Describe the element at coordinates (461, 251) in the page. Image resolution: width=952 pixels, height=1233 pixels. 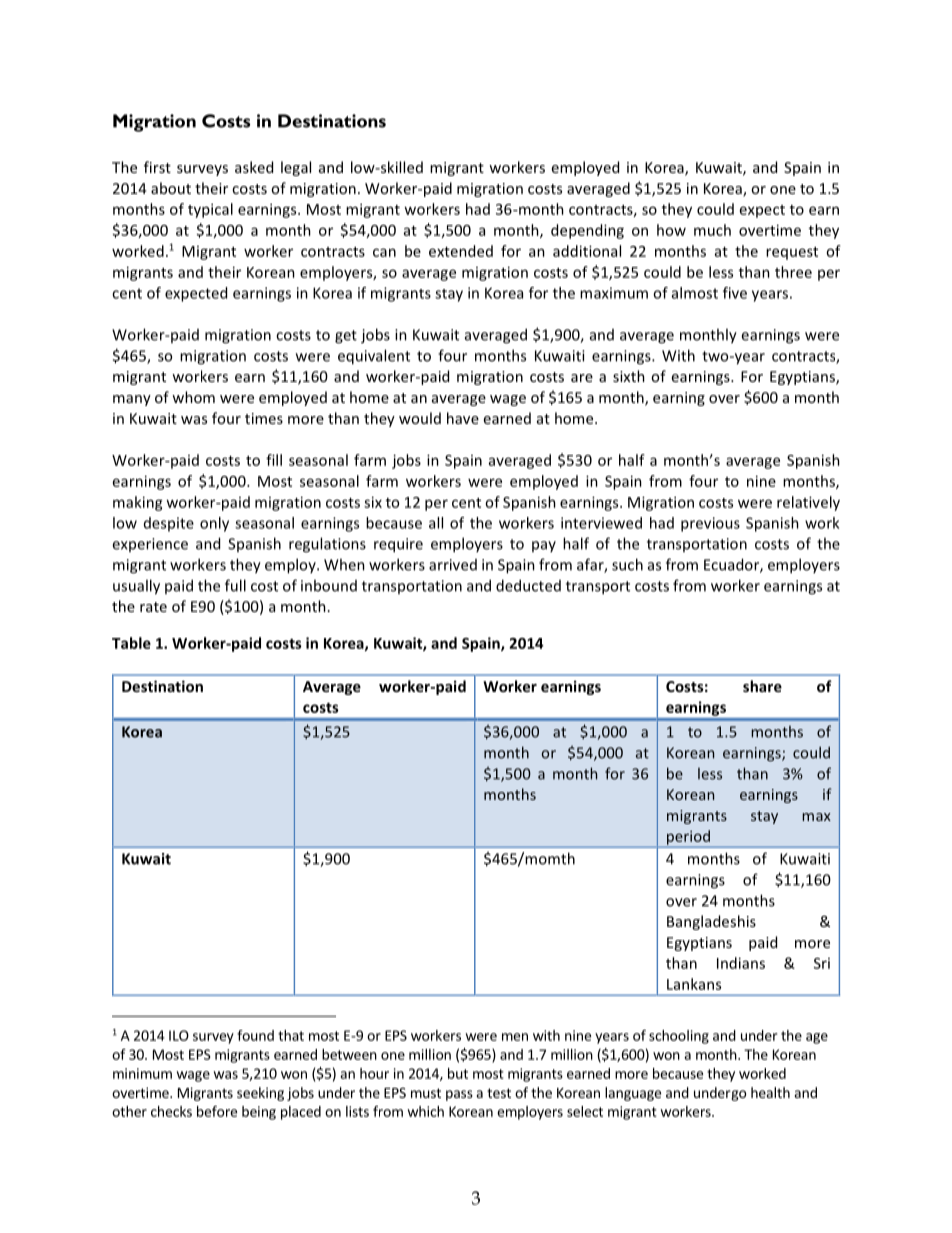
I see `extended` at that location.
